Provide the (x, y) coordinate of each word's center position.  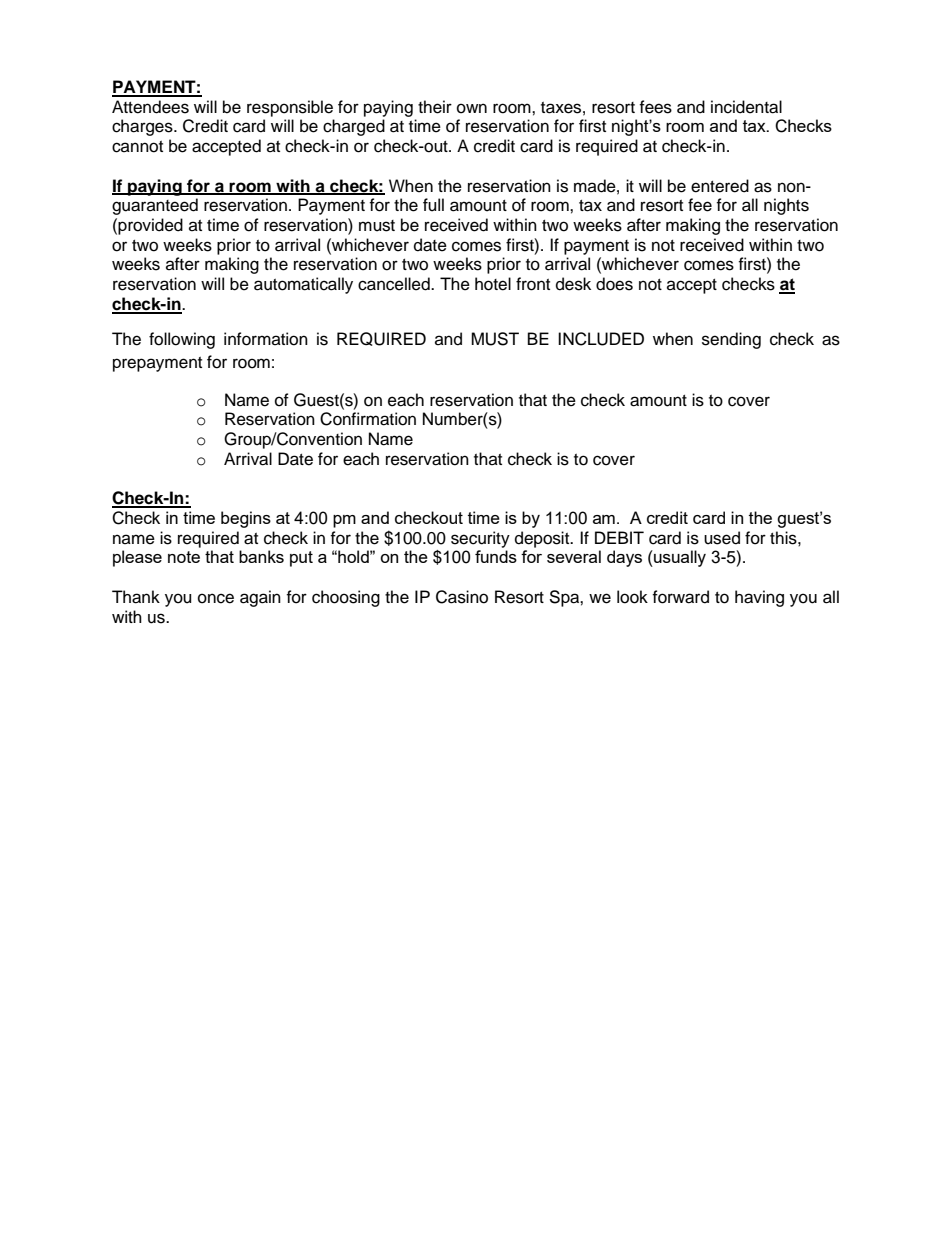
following (182, 340)
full (433, 205)
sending (731, 340)
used (722, 538)
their (435, 107)
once (216, 598)
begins (246, 519)
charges (143, 127)
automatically (303, 285)
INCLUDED (601, 339)
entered (720, 186)
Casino (462, 597)
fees (655, 107)
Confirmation (368, 419)
